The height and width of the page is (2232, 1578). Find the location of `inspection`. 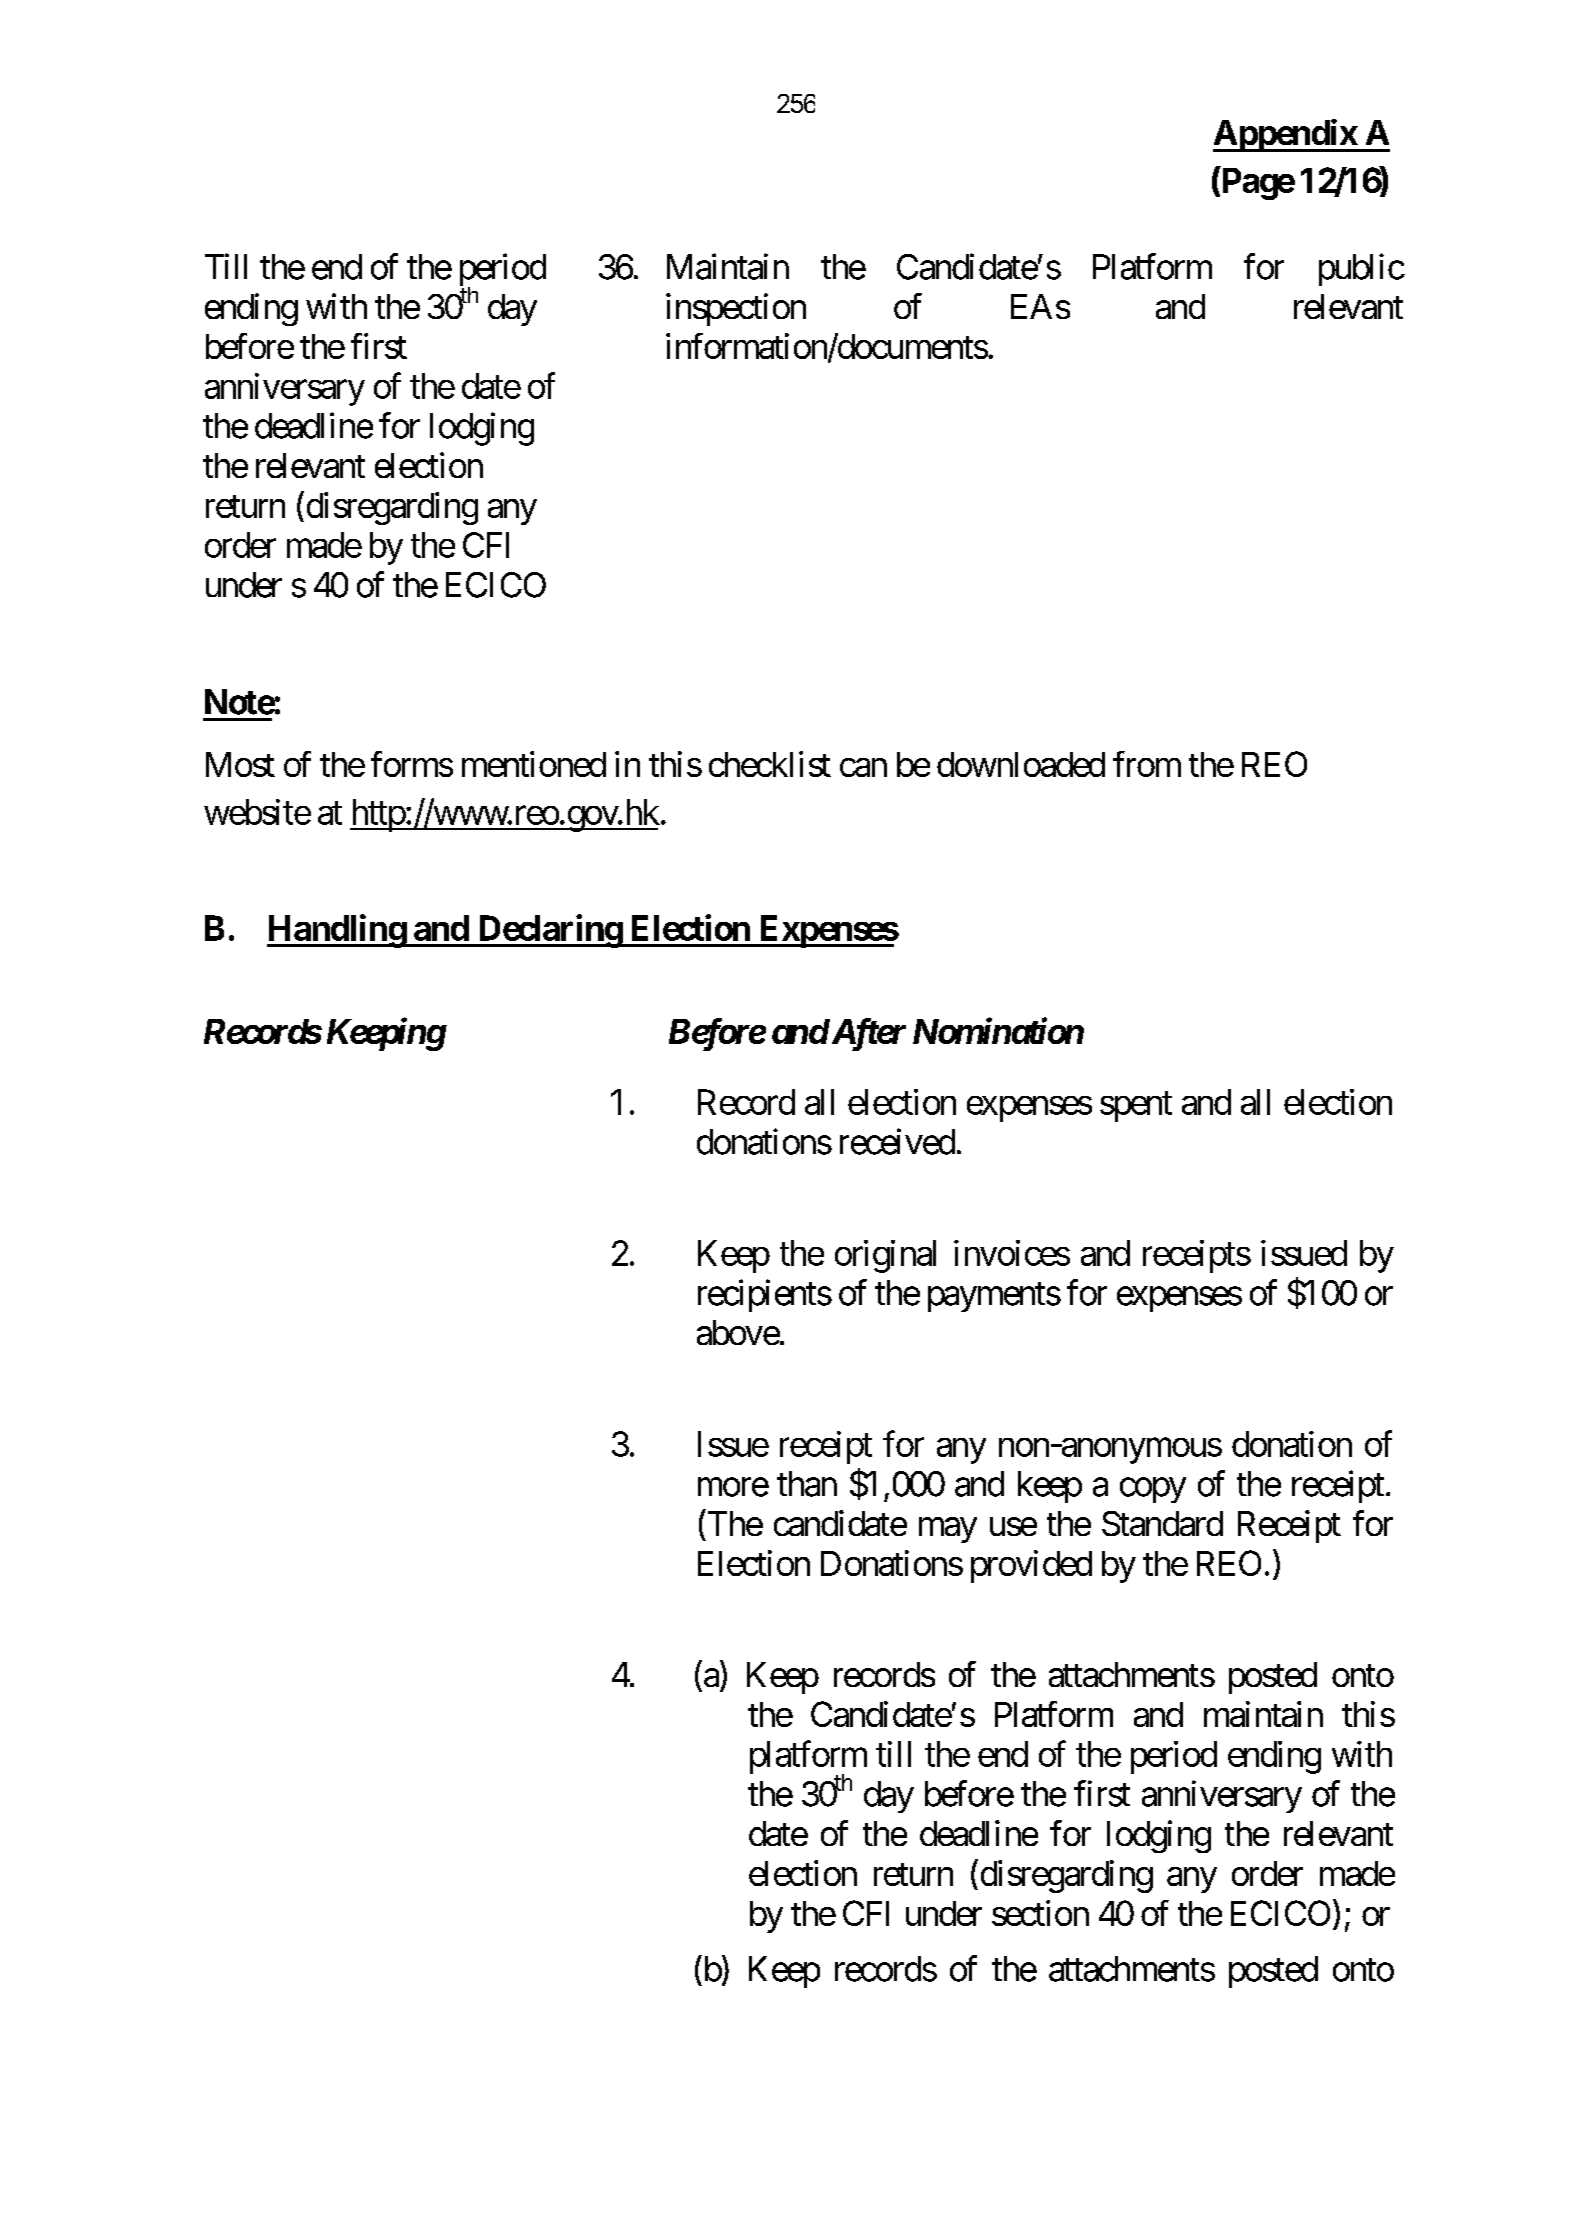

inspection is located at coordinates (736, 309).
